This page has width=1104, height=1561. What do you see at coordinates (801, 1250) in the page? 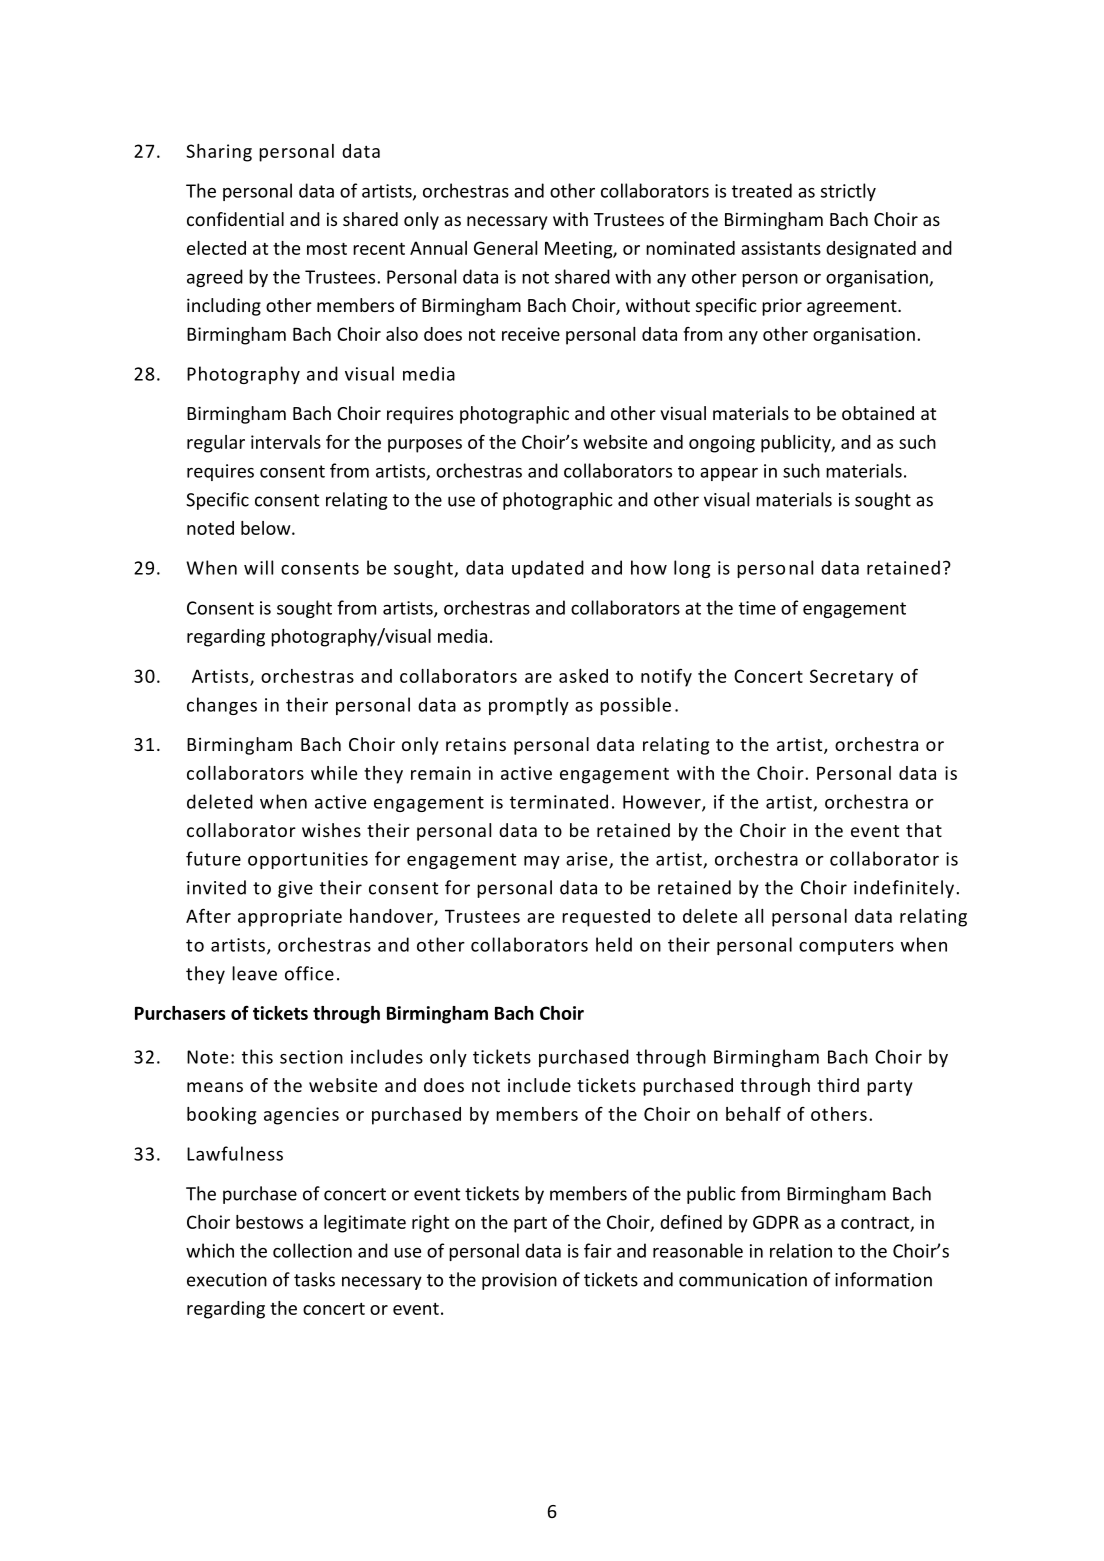
I see `relation` at bounding box center [801, 1250].
